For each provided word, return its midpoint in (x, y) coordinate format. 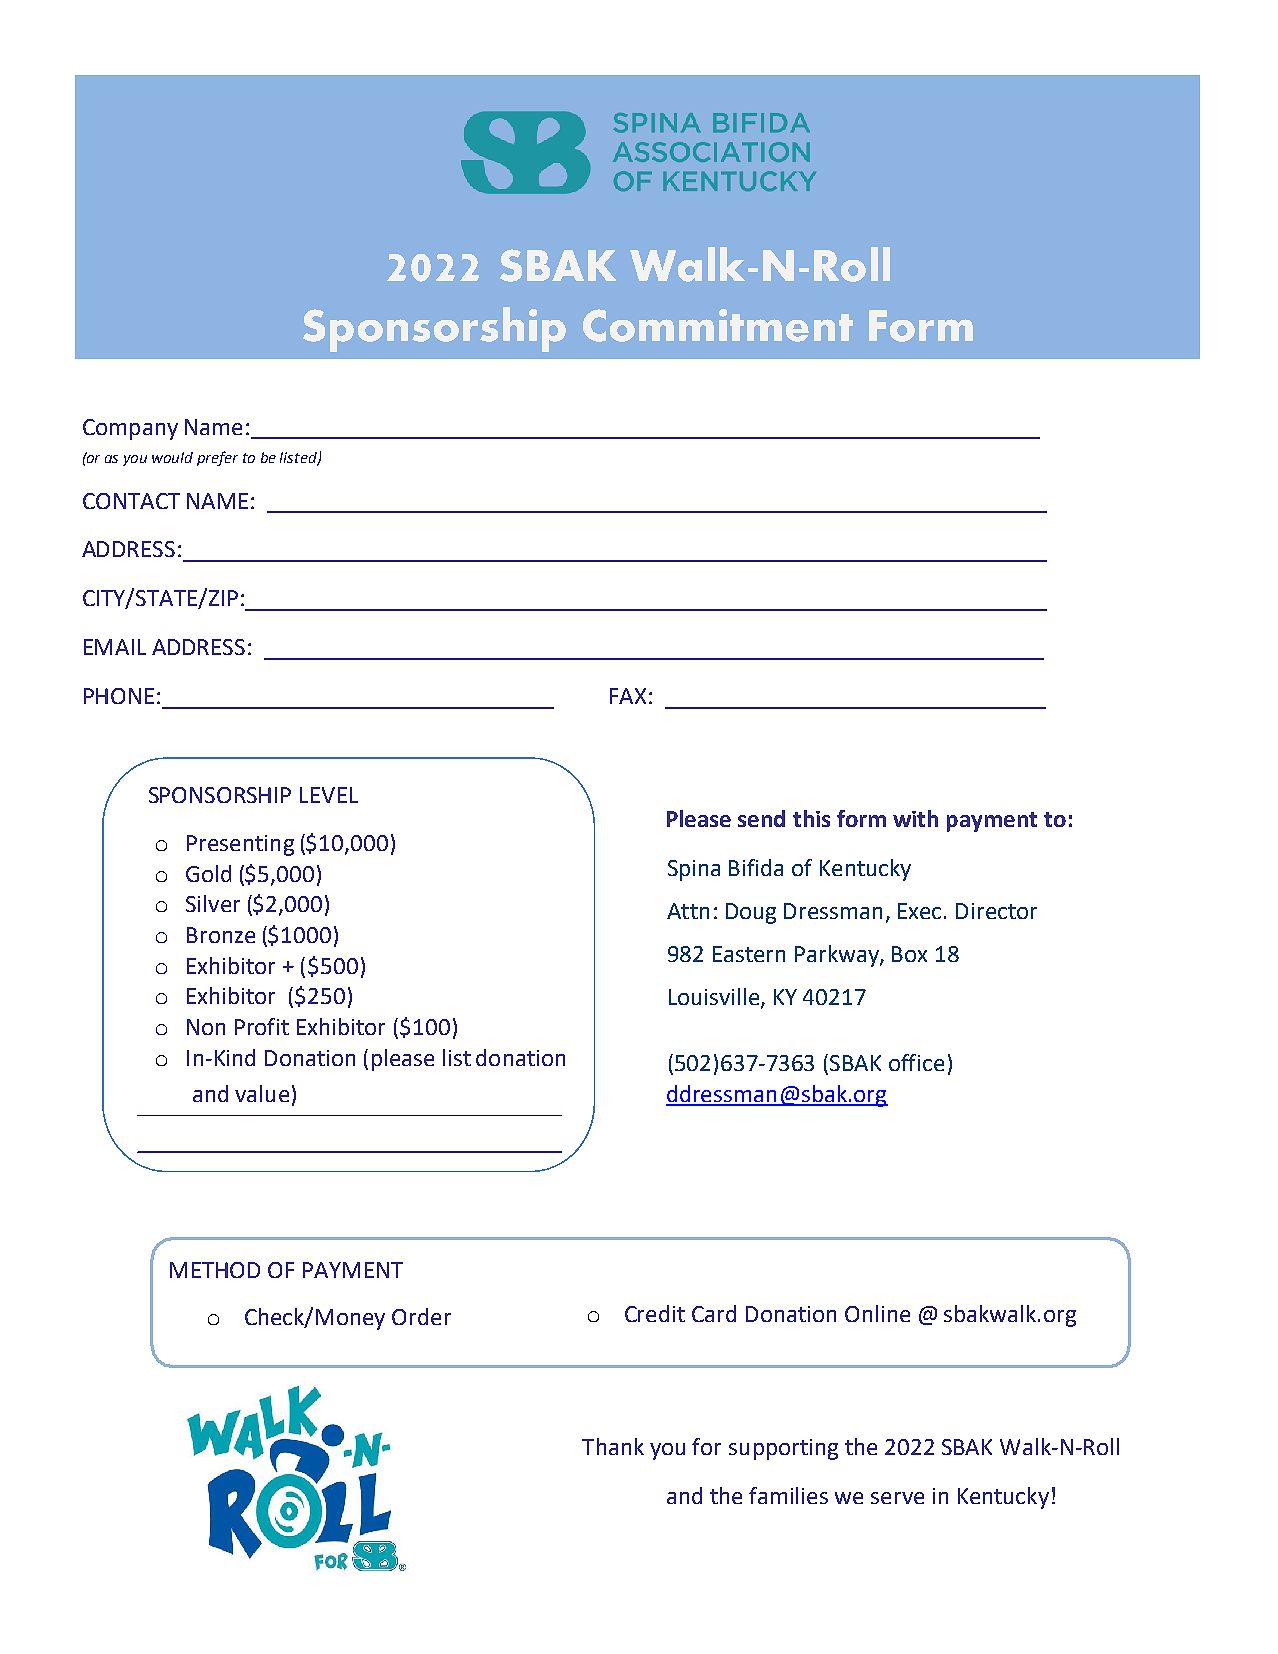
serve (897, 1498)
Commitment (718, 325)
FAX (628, 696)
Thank (613, 1446)
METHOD (215, 1270)
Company (130, 429)
